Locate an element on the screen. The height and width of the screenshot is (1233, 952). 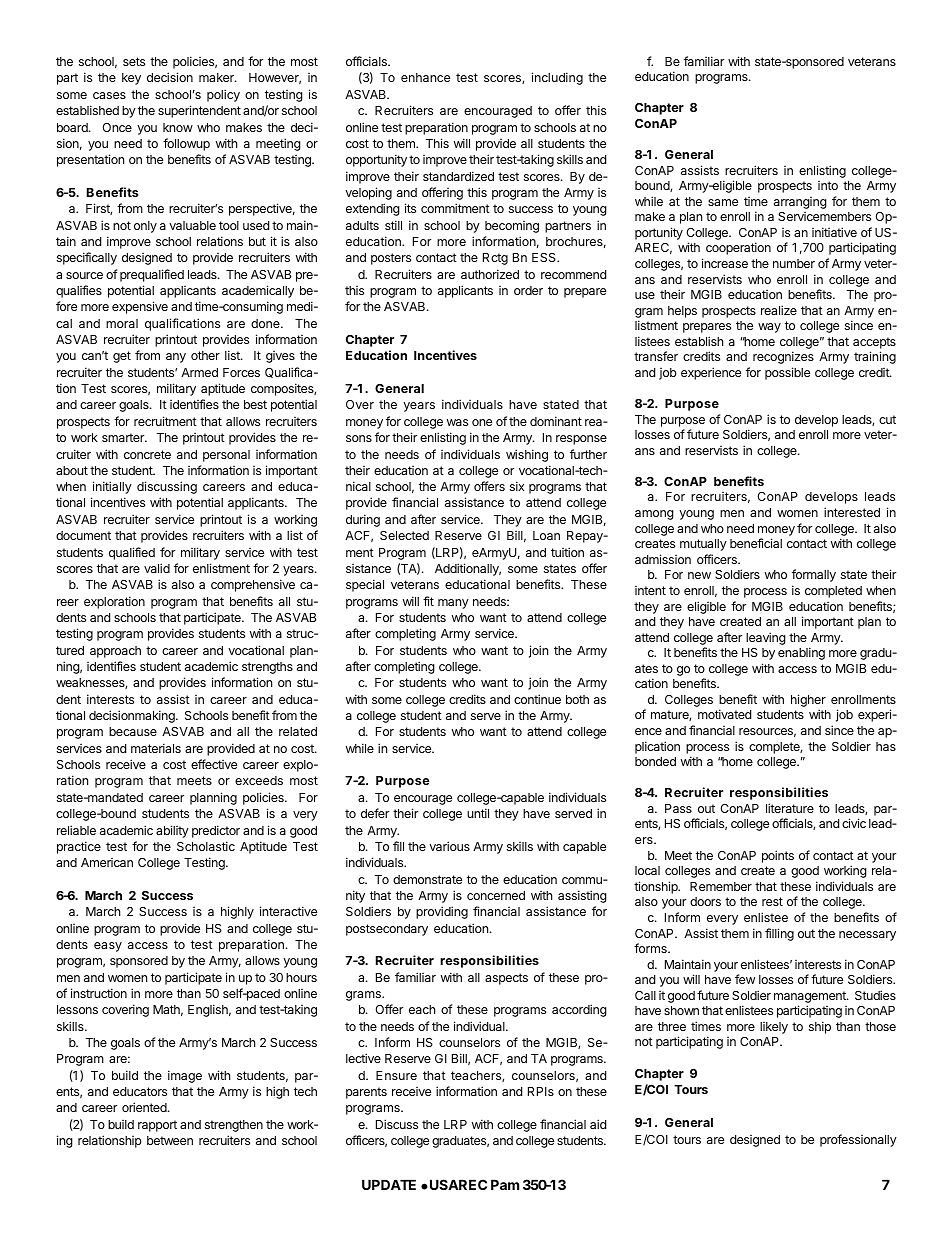
between is located at coordinates (170, 1140).
